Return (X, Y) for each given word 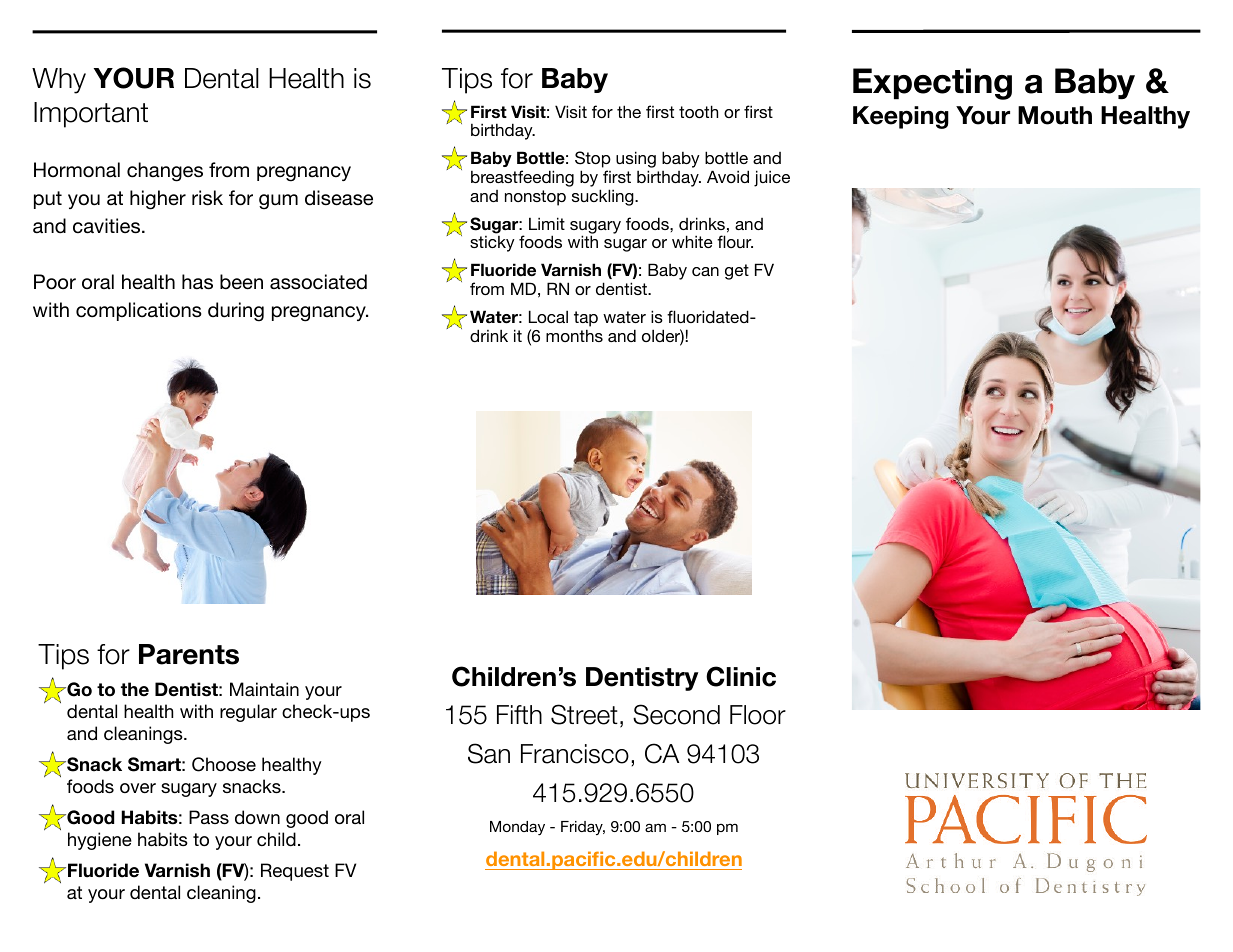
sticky (492, 244)
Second (676, 714)
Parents (189, 654)
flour (735, 241)
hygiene (100, 841)
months (574, 335)
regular (248, 713)
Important (91, 115)
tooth (698, 111)
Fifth (519, 714)
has (197, 282)
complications (139, 311)
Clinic (741, 676)
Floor (758, 715)
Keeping (901, 117)
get (737, 272)
